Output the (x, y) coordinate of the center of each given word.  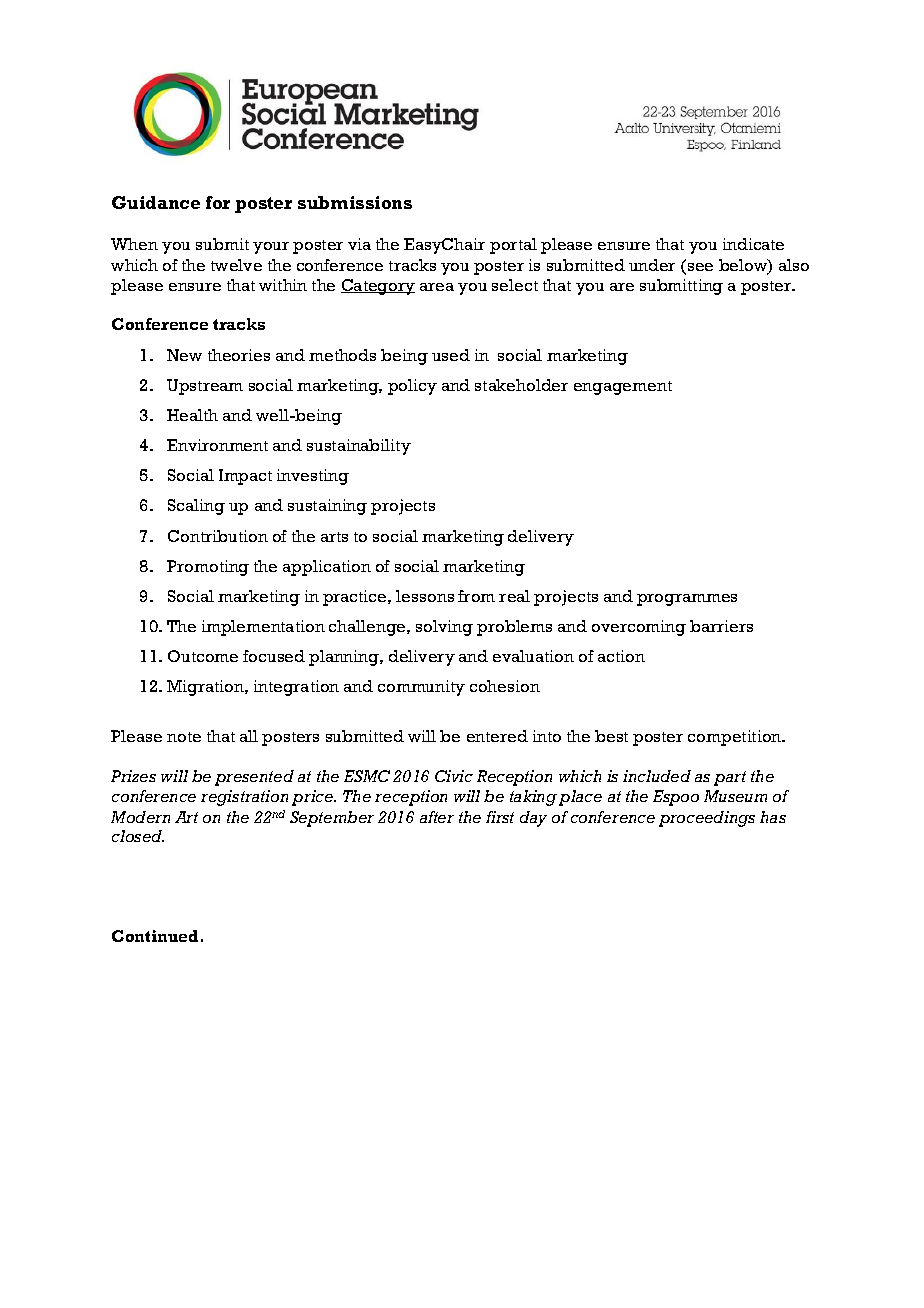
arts (334, 537)
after (437, 817)
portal (513, 246)
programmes (687, 600)
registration (244, 798)
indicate (753, 244)
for (218, 202)
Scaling (196, 507)
